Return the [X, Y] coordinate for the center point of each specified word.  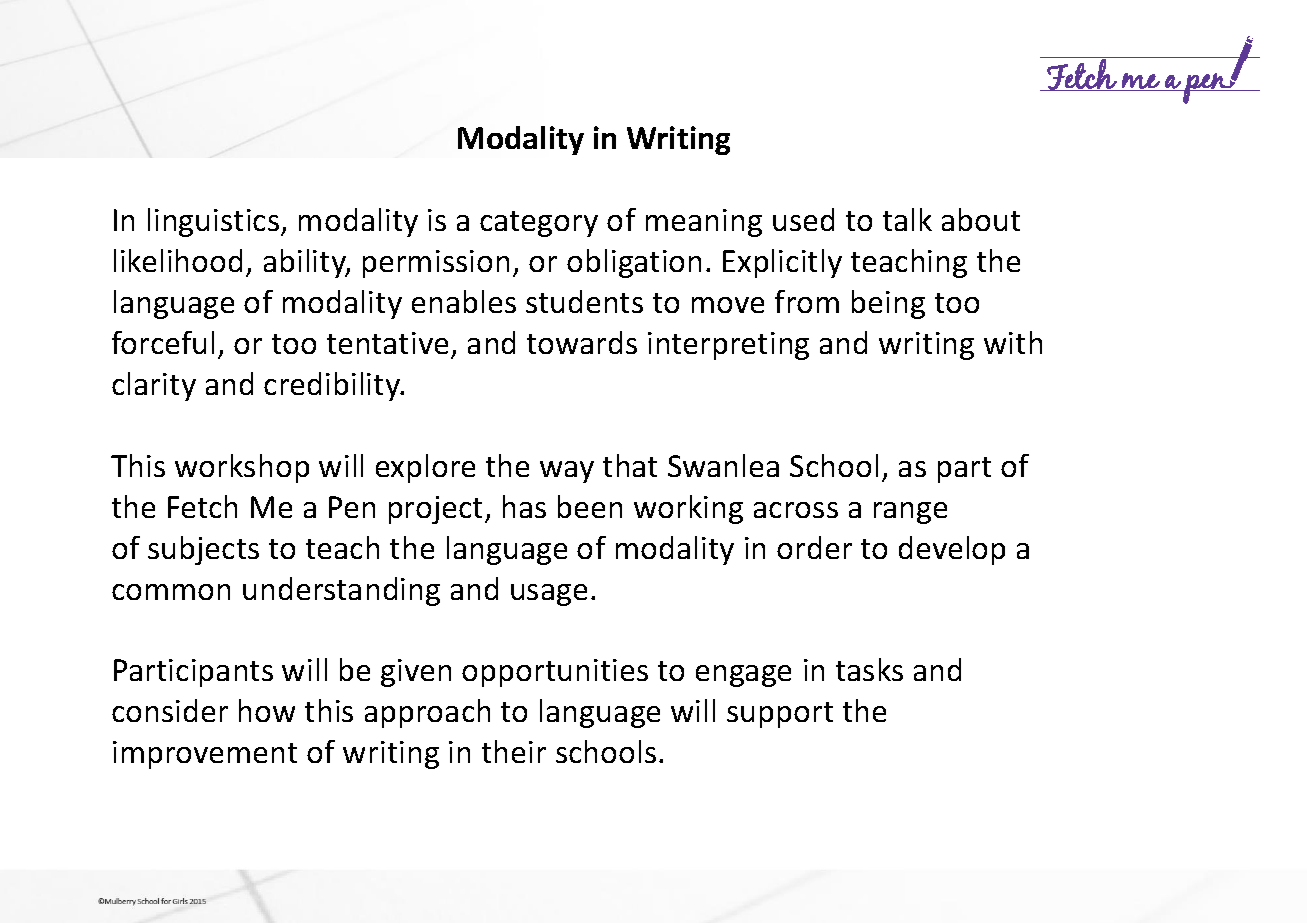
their [514, 751]
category [539, 224]
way [567, 472]
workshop [242, 468]
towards [582, 342]
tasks [869, 669]
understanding [341, 591]
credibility [333, 386]
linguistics [215, 222]
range [910, 513]
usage [549, 595]
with [1013, 342]
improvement [205, 755]
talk [907, 219]
